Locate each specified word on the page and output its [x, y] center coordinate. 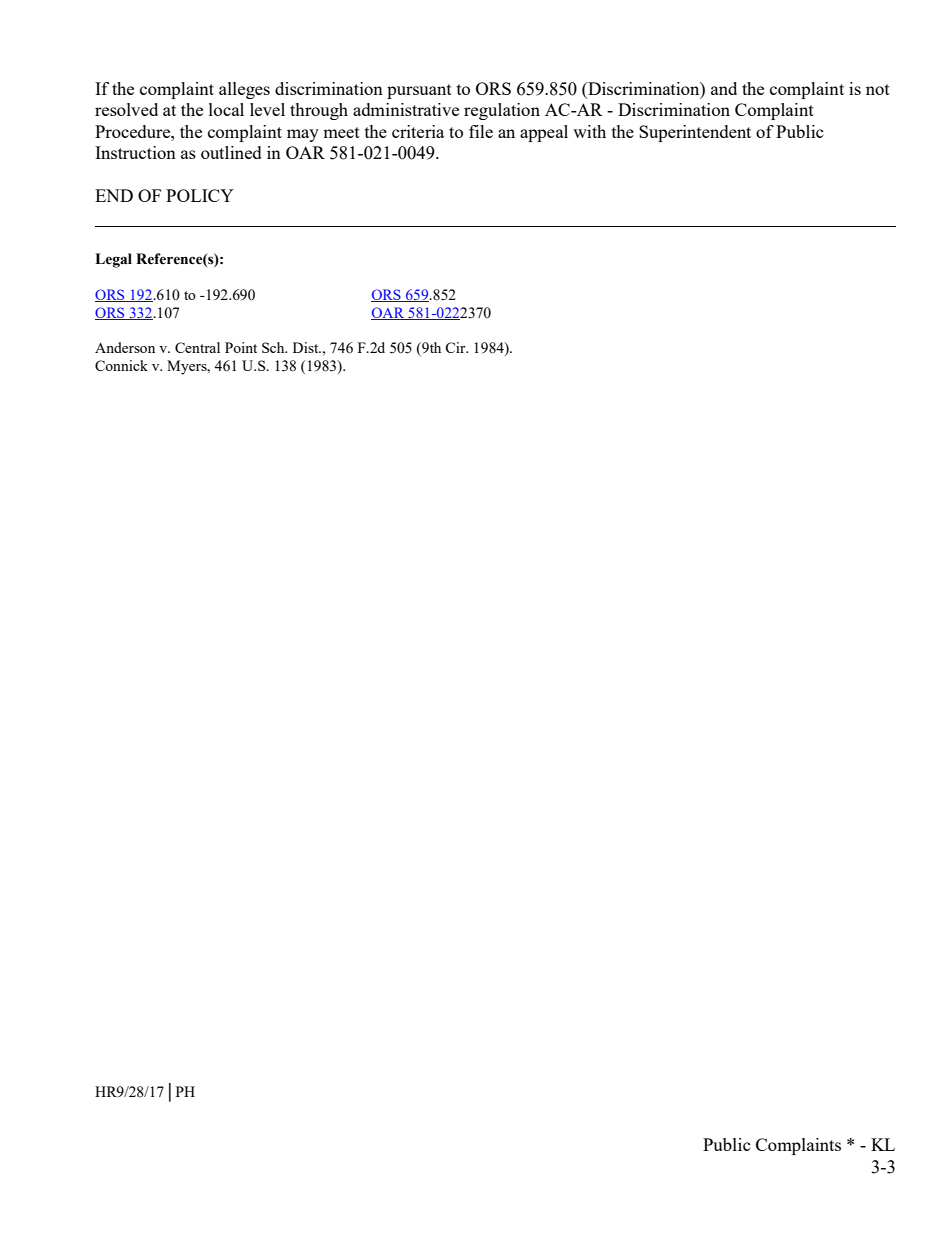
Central [197, 347]
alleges [244, 90]
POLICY [200, 195]
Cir [456, 347]
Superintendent [695, 133]
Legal [113, 260]
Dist [307, 347]
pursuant [419, 91]
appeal [544, 133]
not [878, 89]
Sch [274, 347]
